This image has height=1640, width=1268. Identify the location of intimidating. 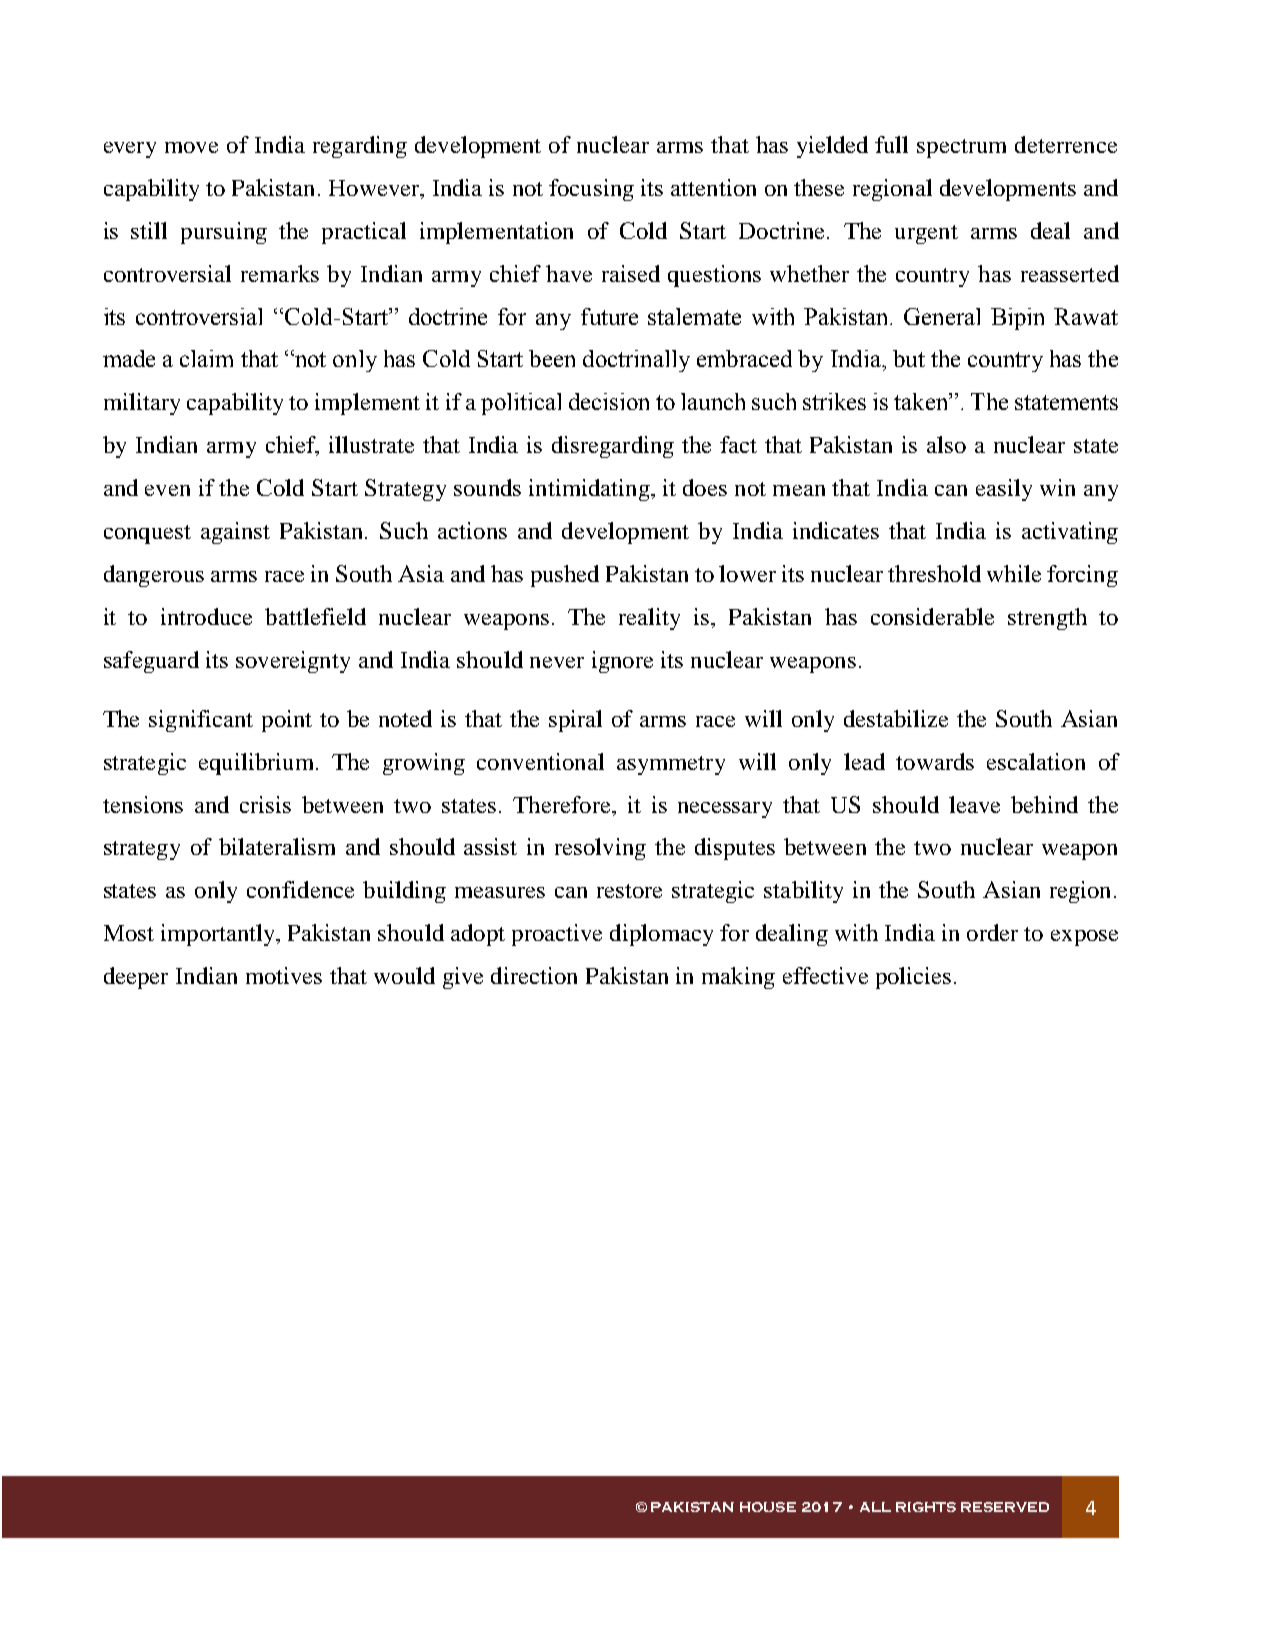
(590, 490).
